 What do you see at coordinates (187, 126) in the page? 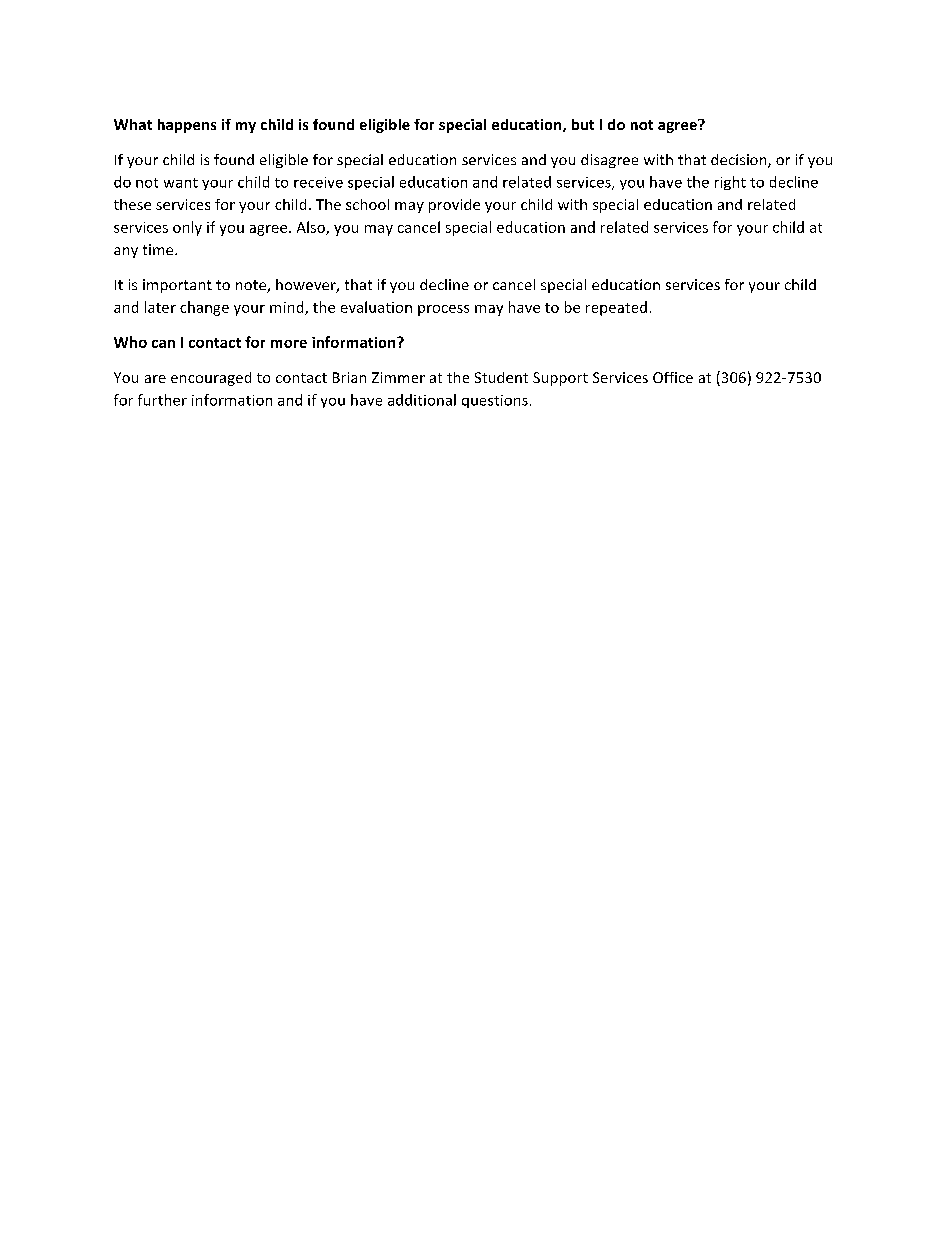
I see `happens` at bounding box center [187, 126].
